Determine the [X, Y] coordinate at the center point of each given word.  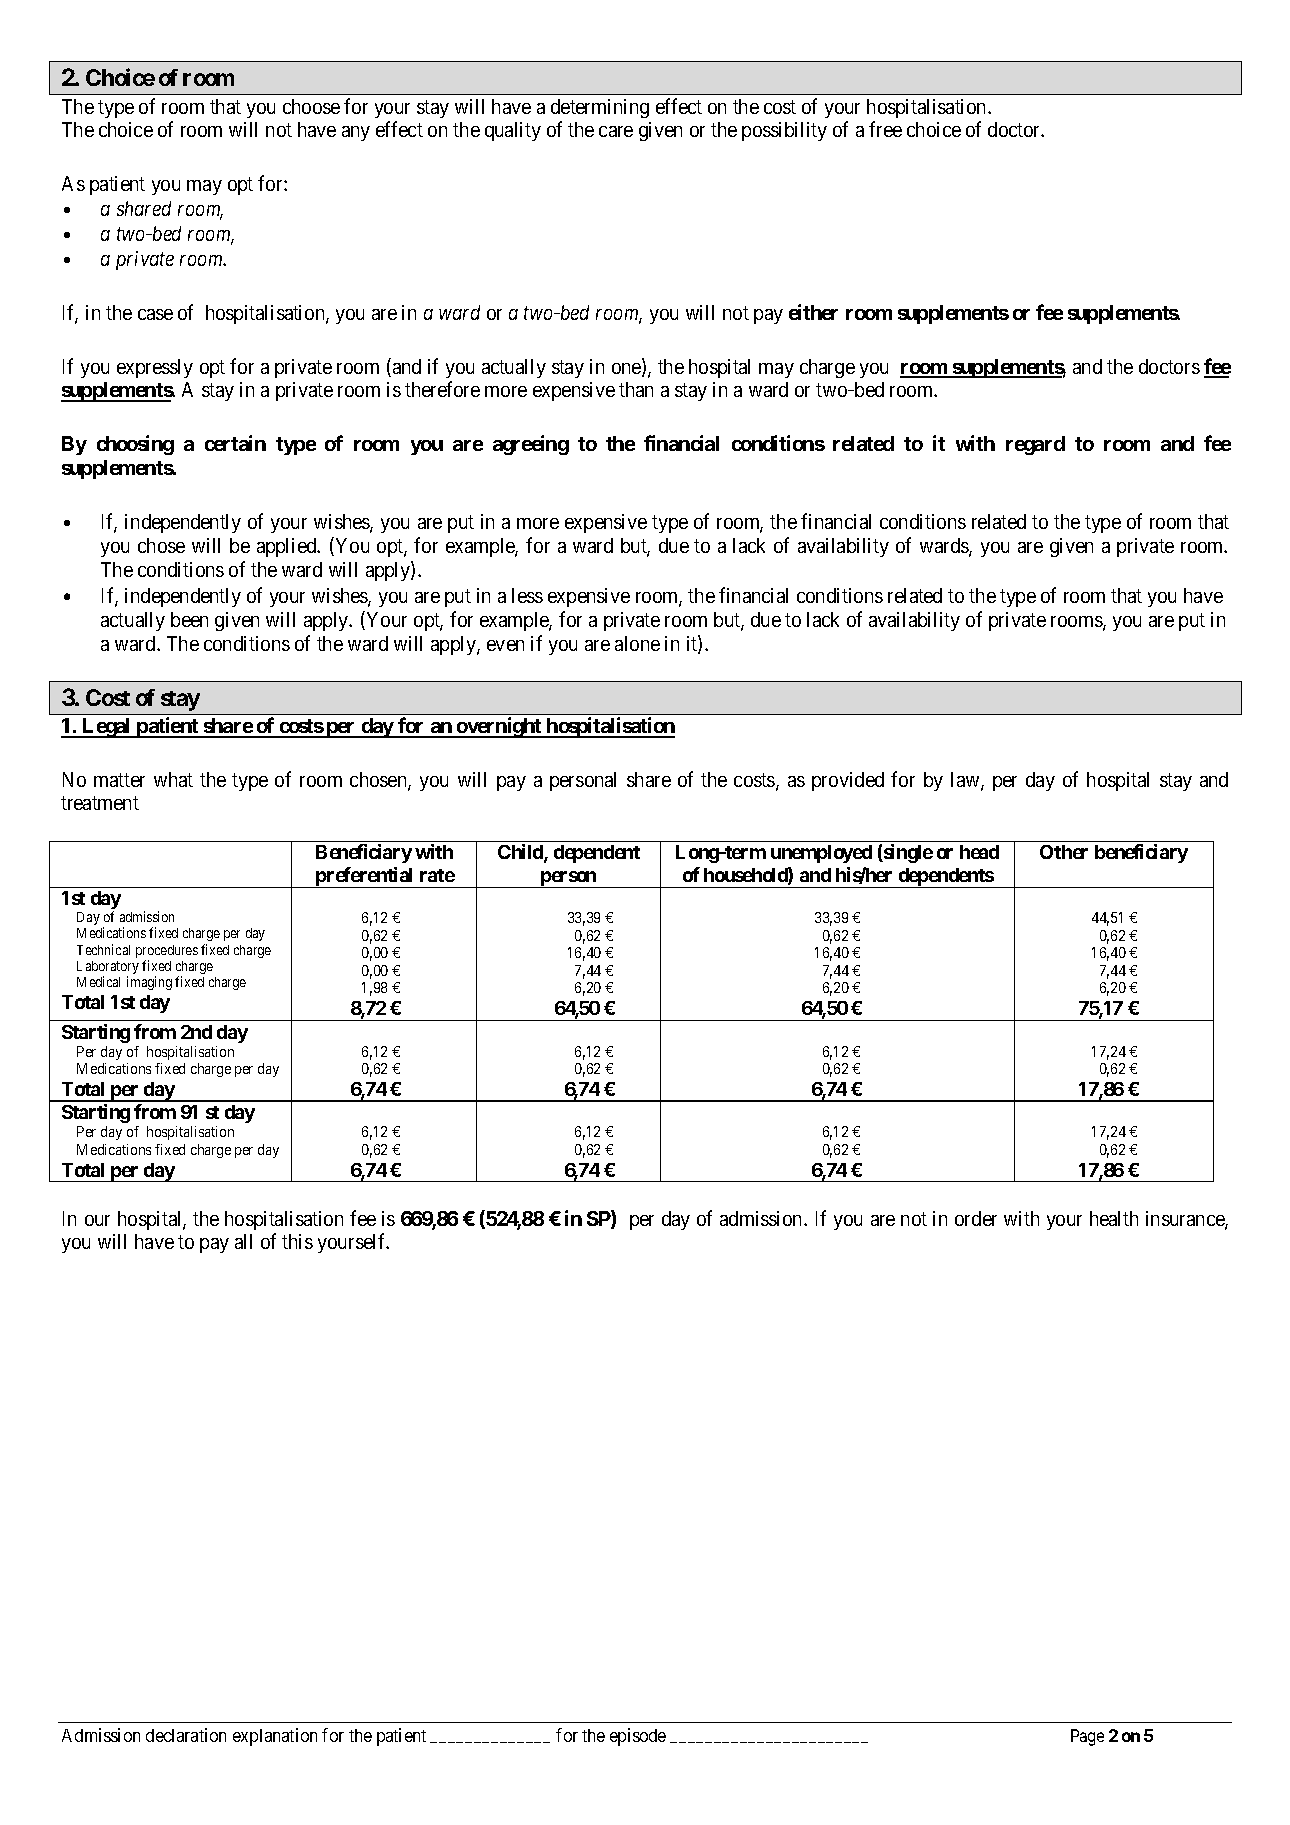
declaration [186, 1735]
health [1114, 1218]
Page [1087, 1737]
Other [1064, 852]
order [976, 1218]
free [885, 129]
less [527, 595]
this [297, 1241]
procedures [167, 953]
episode [638, 1737]
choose [311, 106]
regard [1035, 445]
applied [288, 547]
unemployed [821, 854]
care [616, 131]
